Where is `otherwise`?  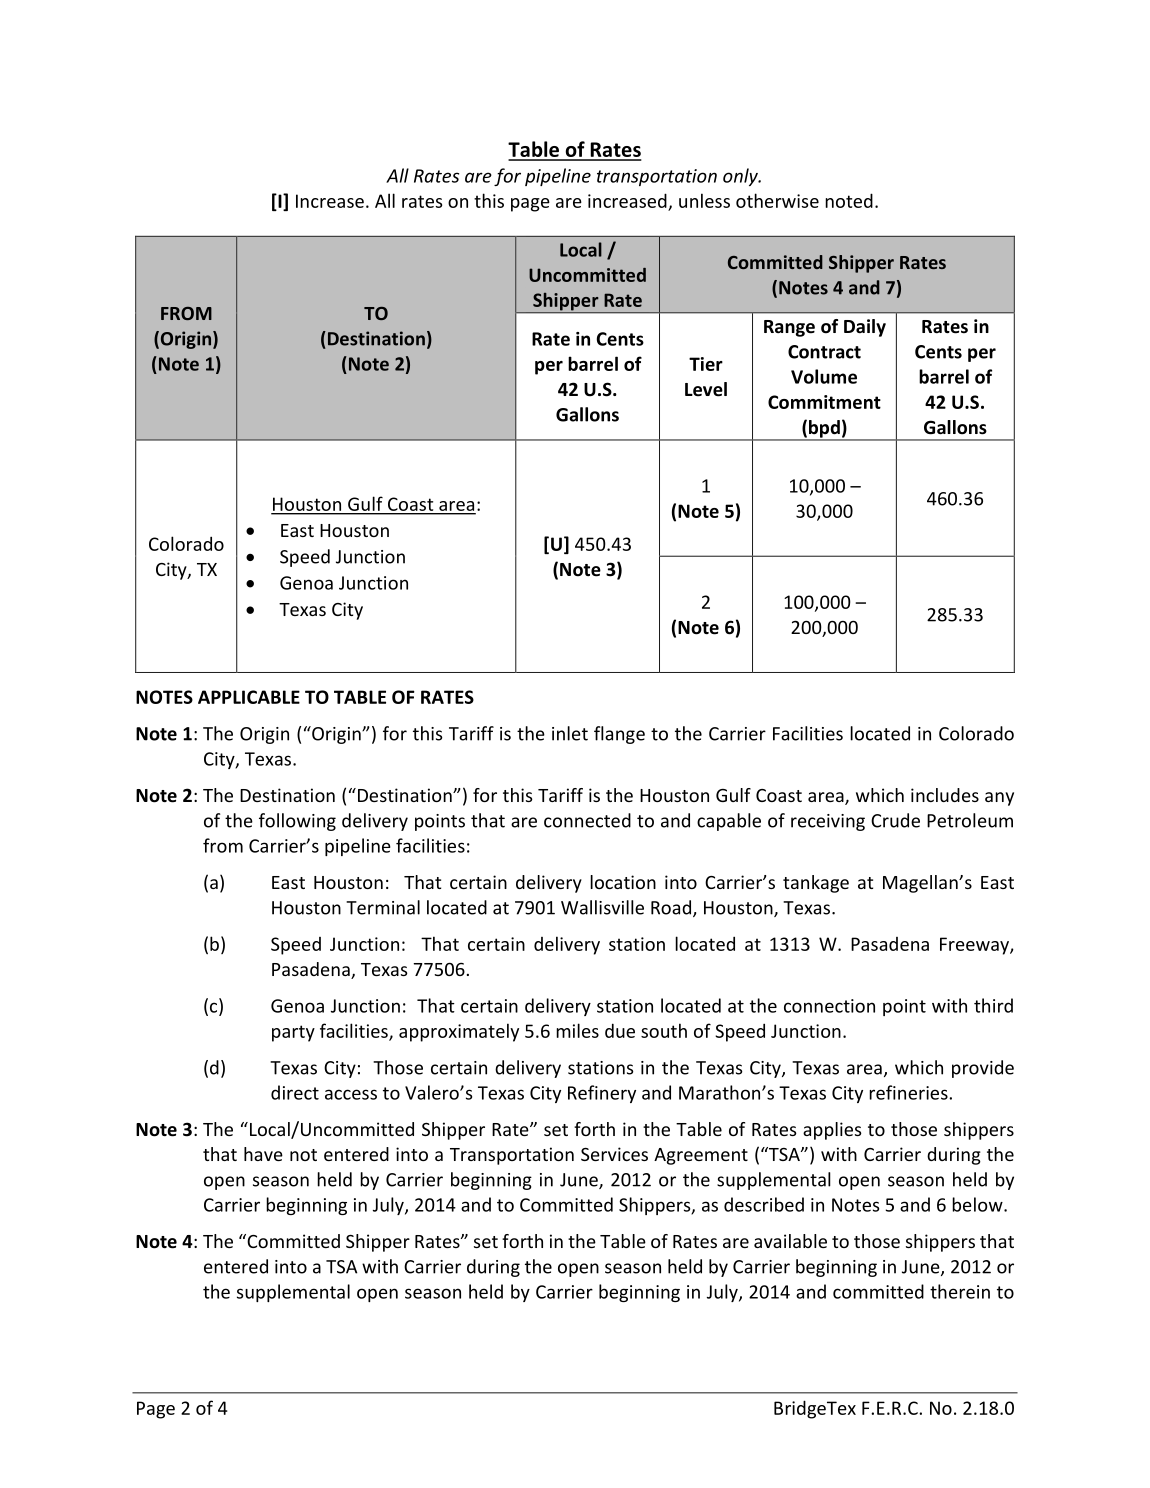
otherwise is located at coordinates (777, 200).
